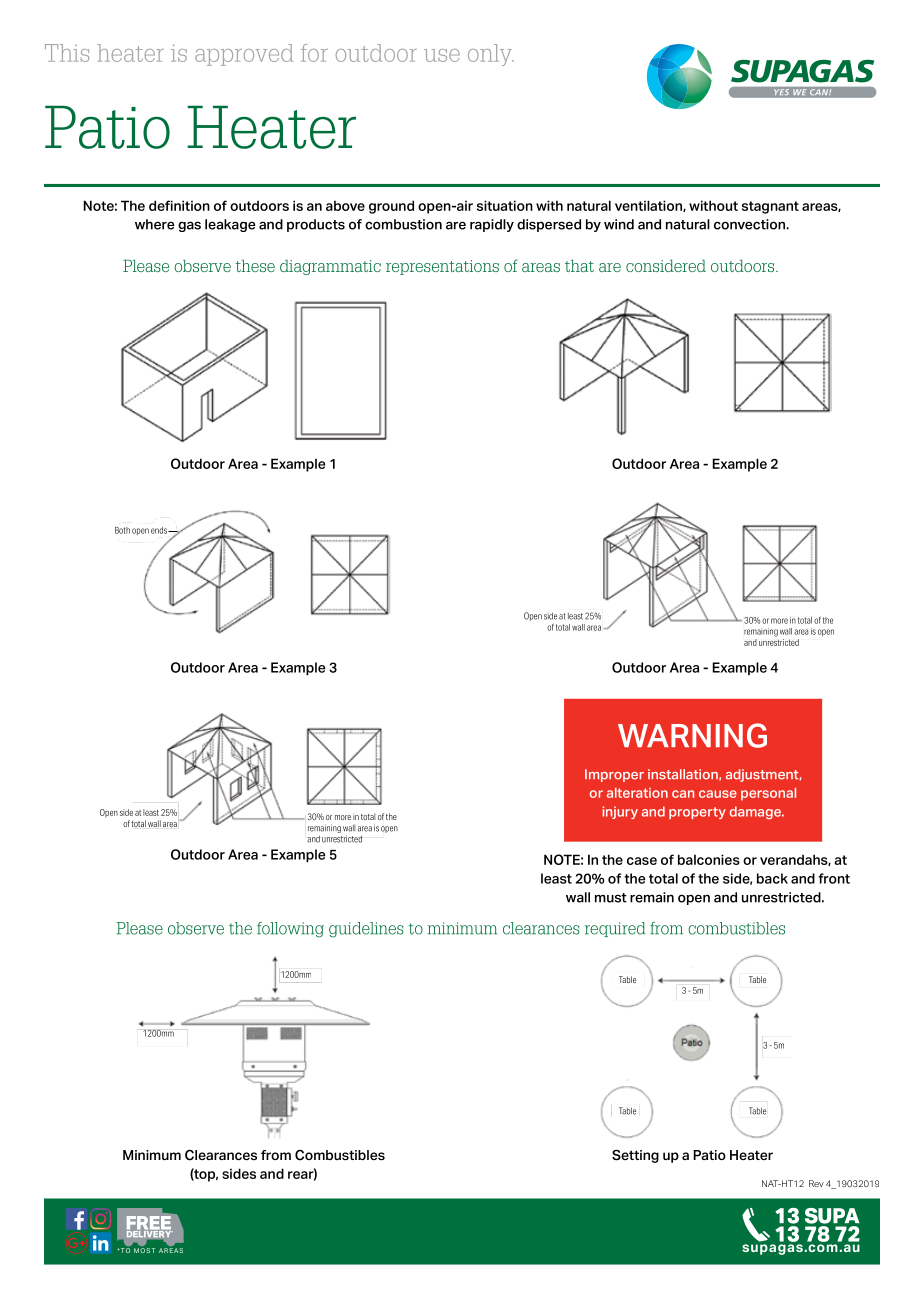 The width and height of the screenshot is (924, 1308). Describe the element at coordinates (816, 1183) in the screenshot. I see `Rev` at that location.
